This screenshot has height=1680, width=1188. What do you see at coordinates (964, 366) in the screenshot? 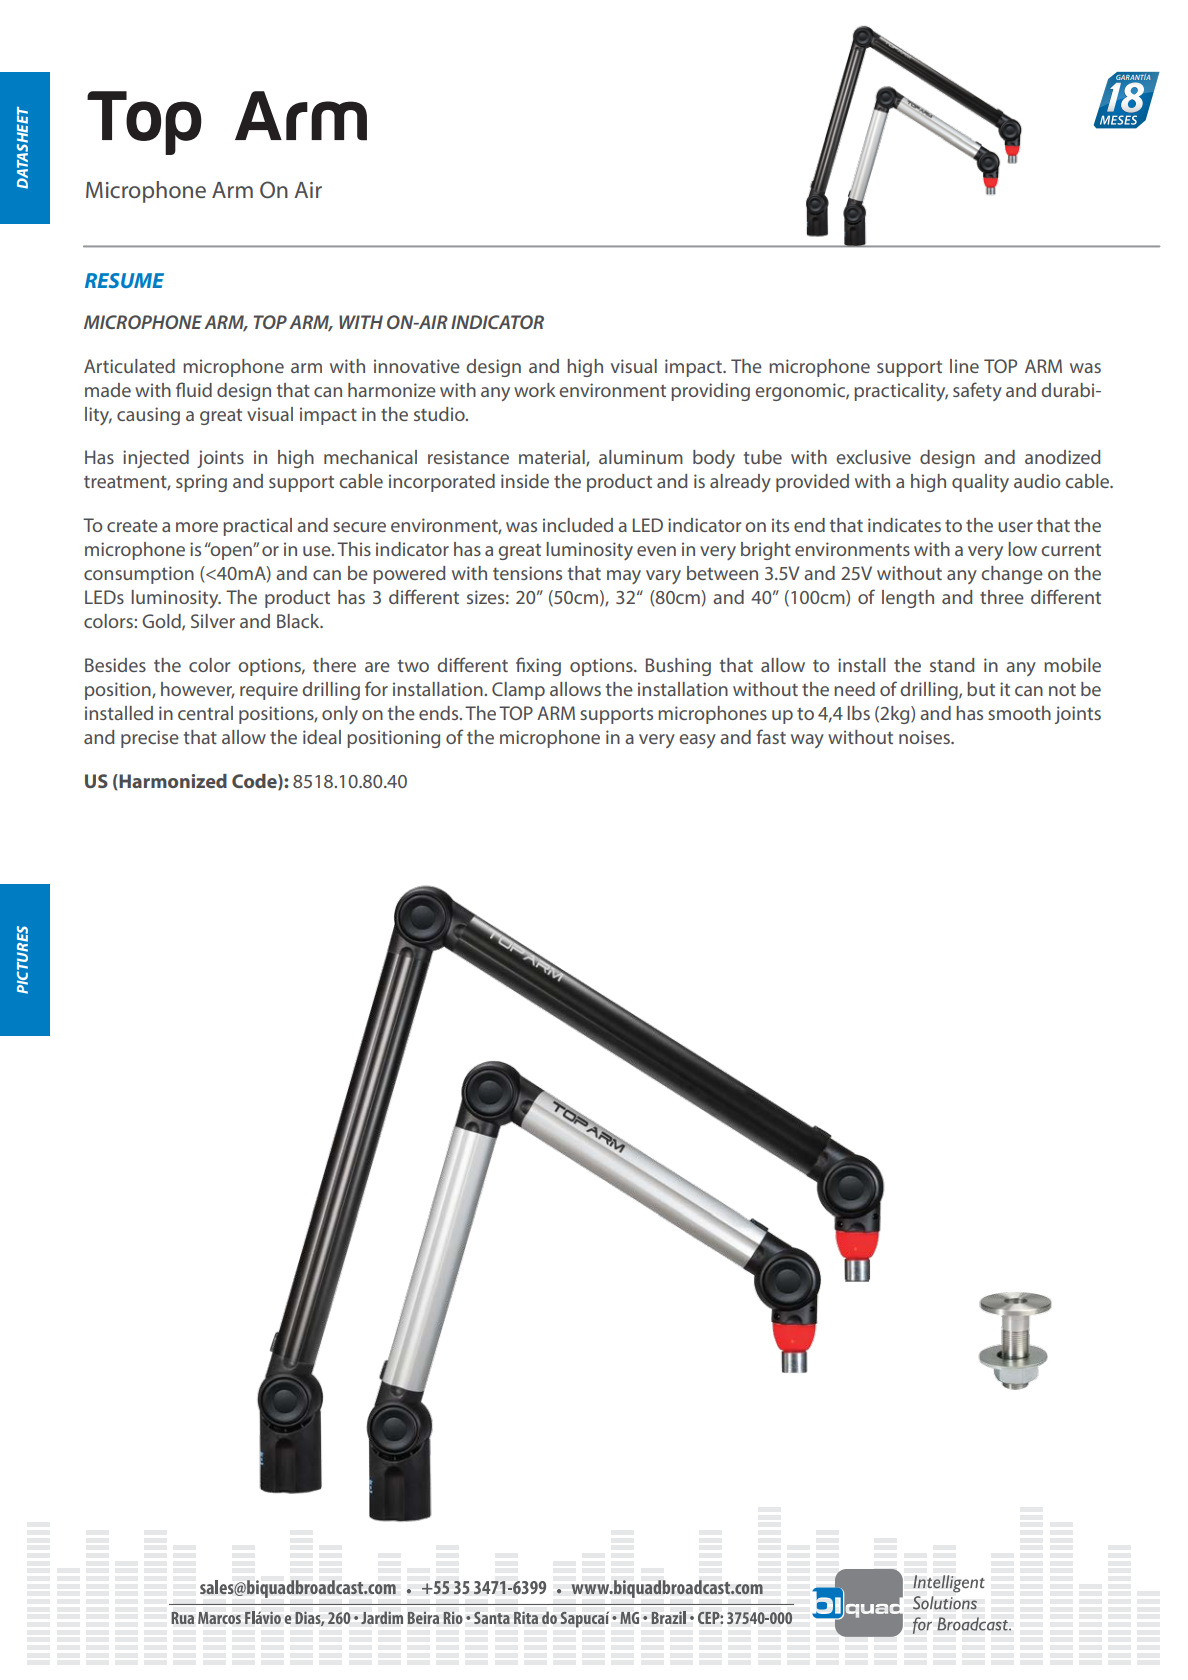
I see `line` at bounding box center [964, 366].
